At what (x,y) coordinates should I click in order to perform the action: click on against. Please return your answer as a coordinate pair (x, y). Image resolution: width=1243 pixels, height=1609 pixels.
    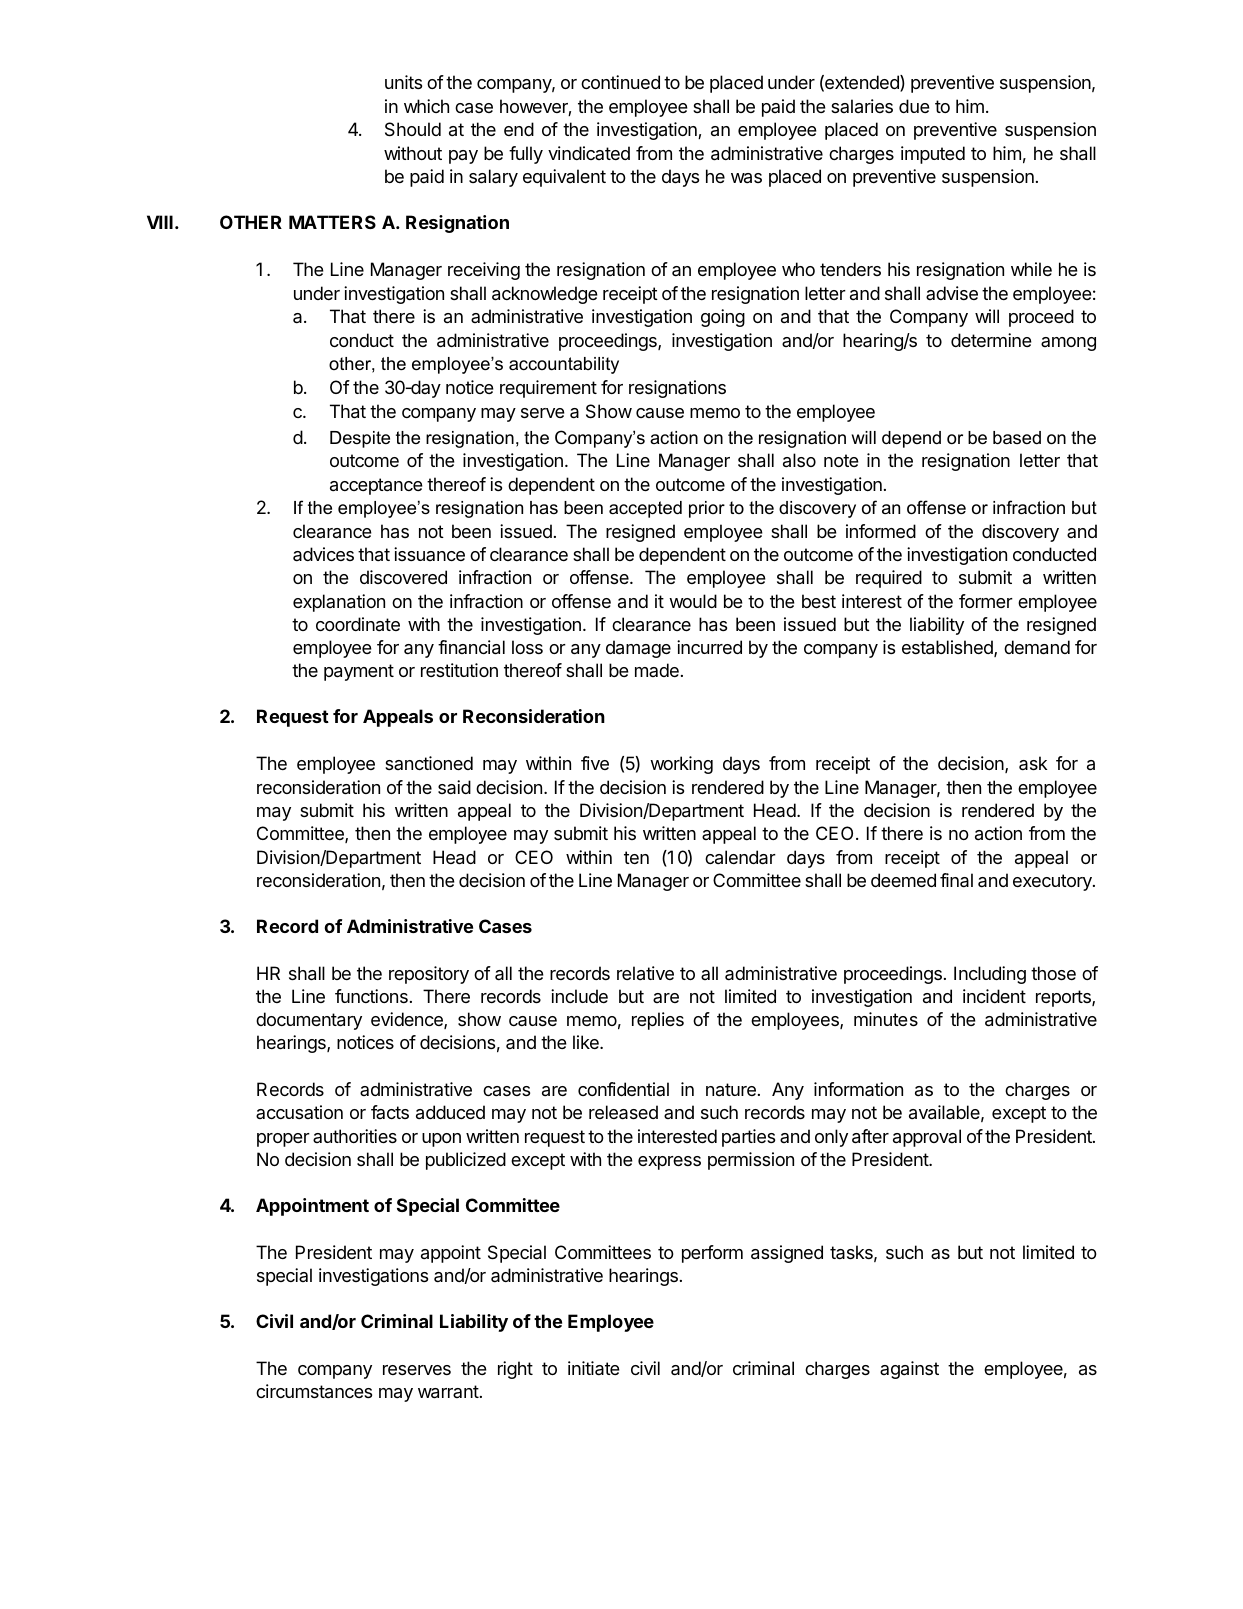
    Looking at the image, I should click on (909, 1370).
